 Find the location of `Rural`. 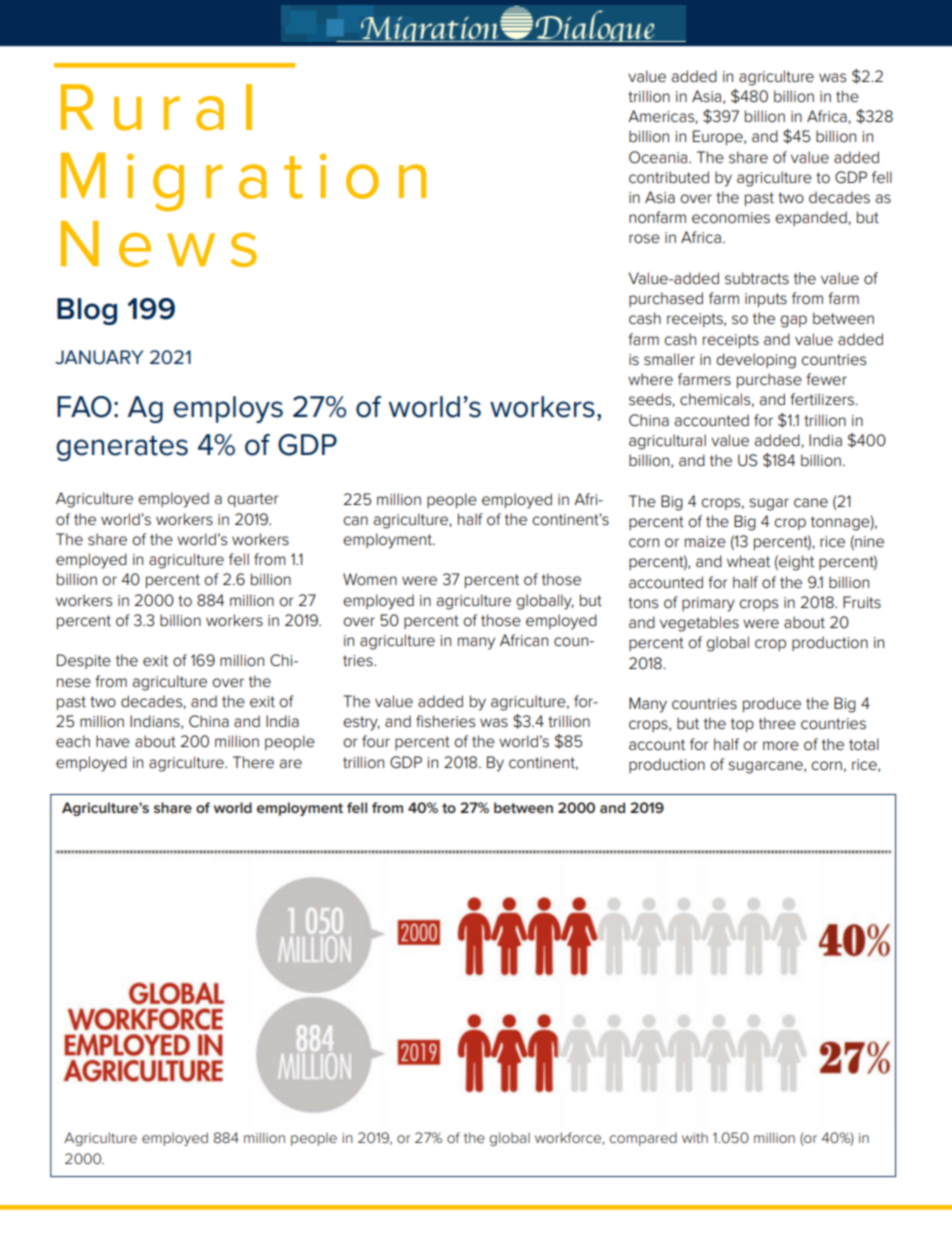

Rural is located at coordinates (156, 107).
